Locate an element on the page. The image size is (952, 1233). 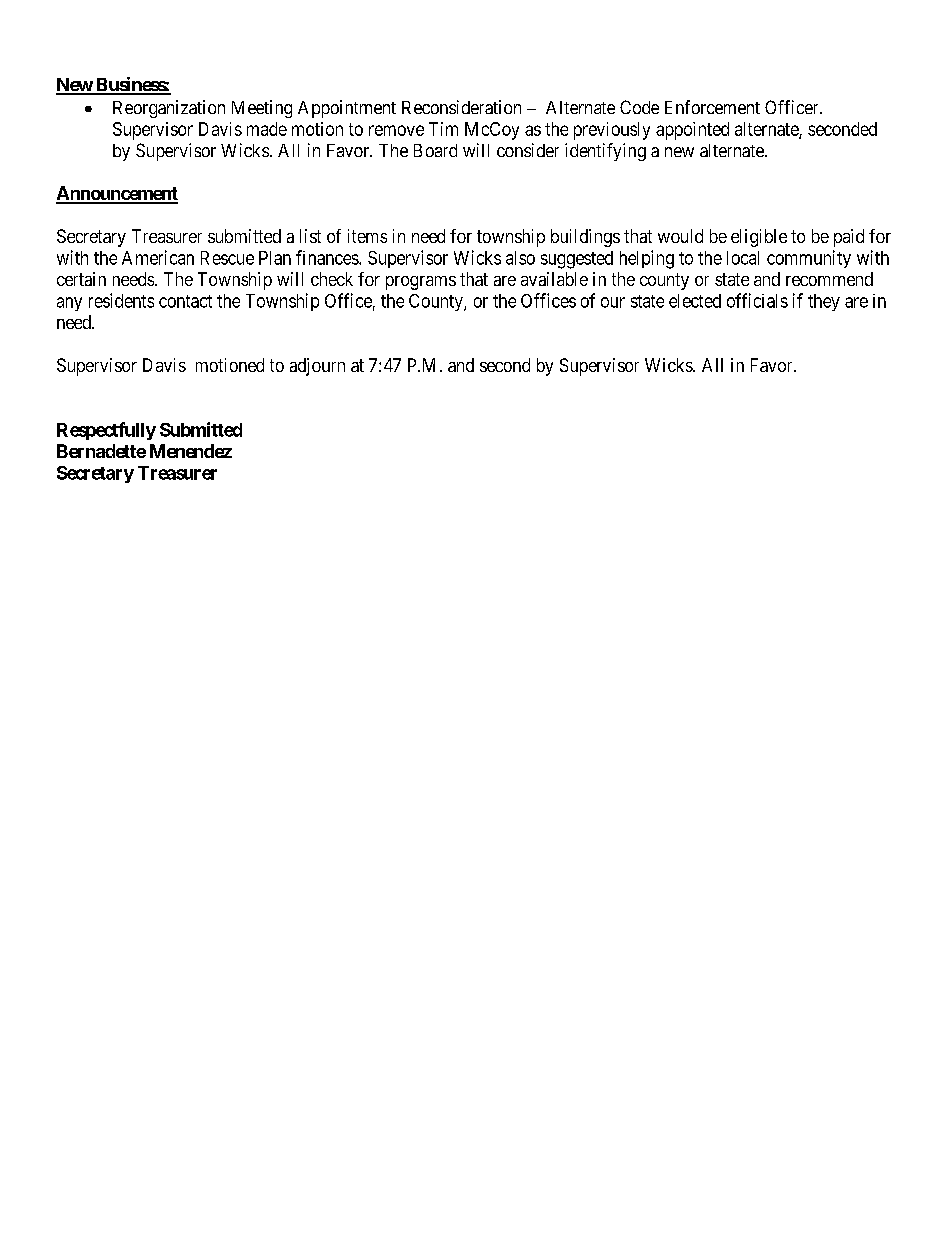
Reorganization is located at coordinates (169, 109).
